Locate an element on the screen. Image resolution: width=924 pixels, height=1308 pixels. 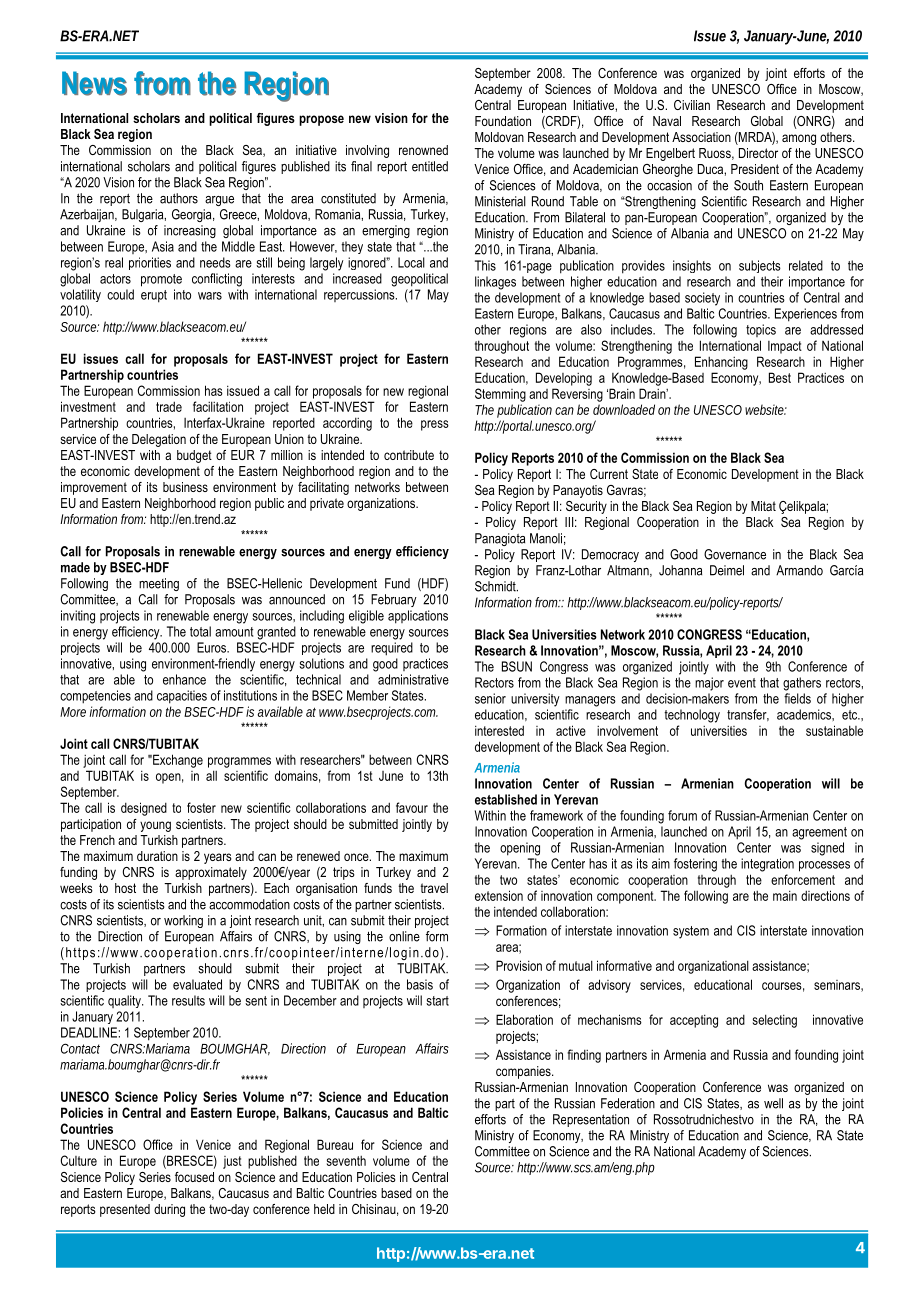
business is located at coordinates (185, 487).
